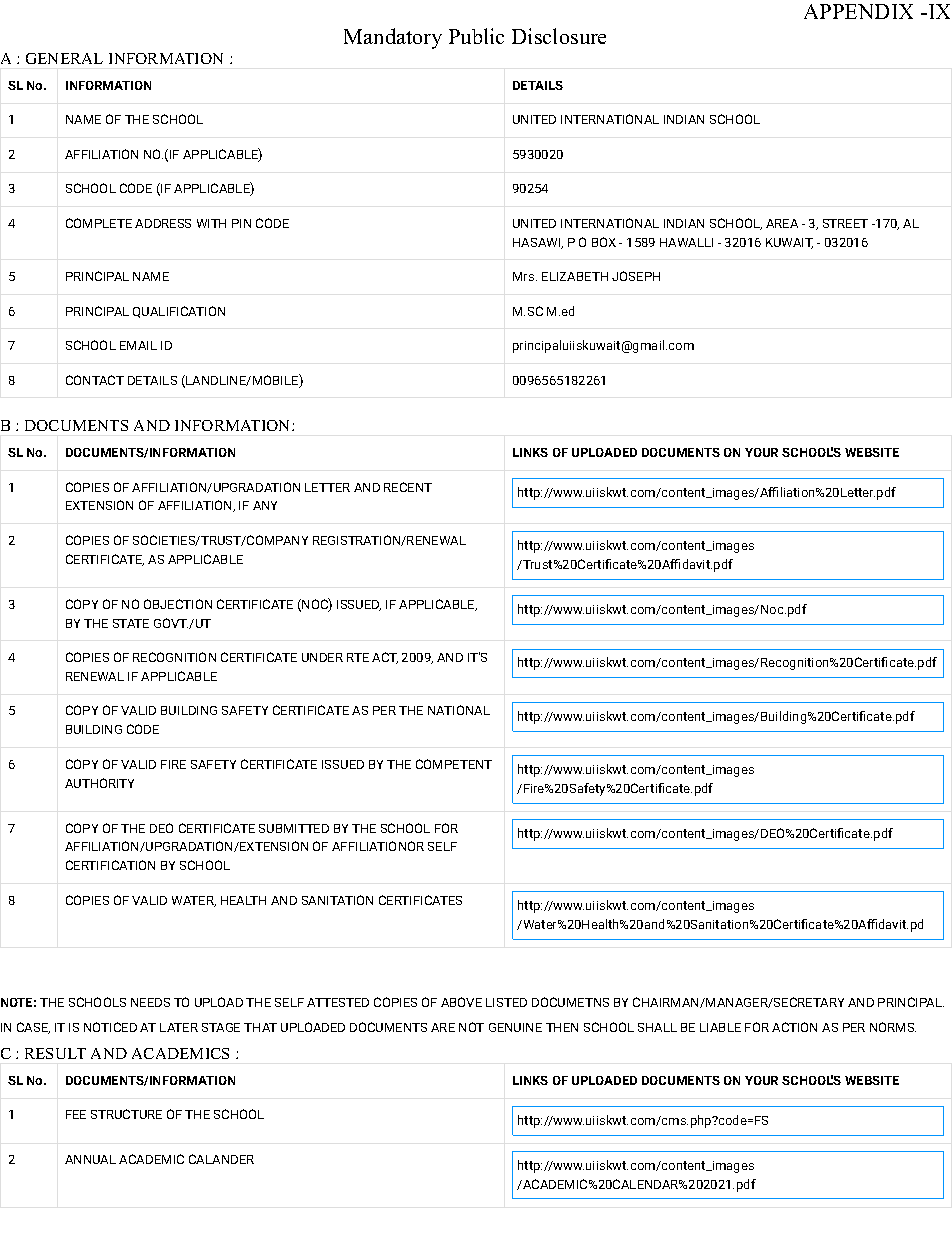 This screenshot has height=1233, width=952. What do you see at coordinates (794, 1027) in the screenshot?
I see `ACTION` at bounding box center [794, 1027].
